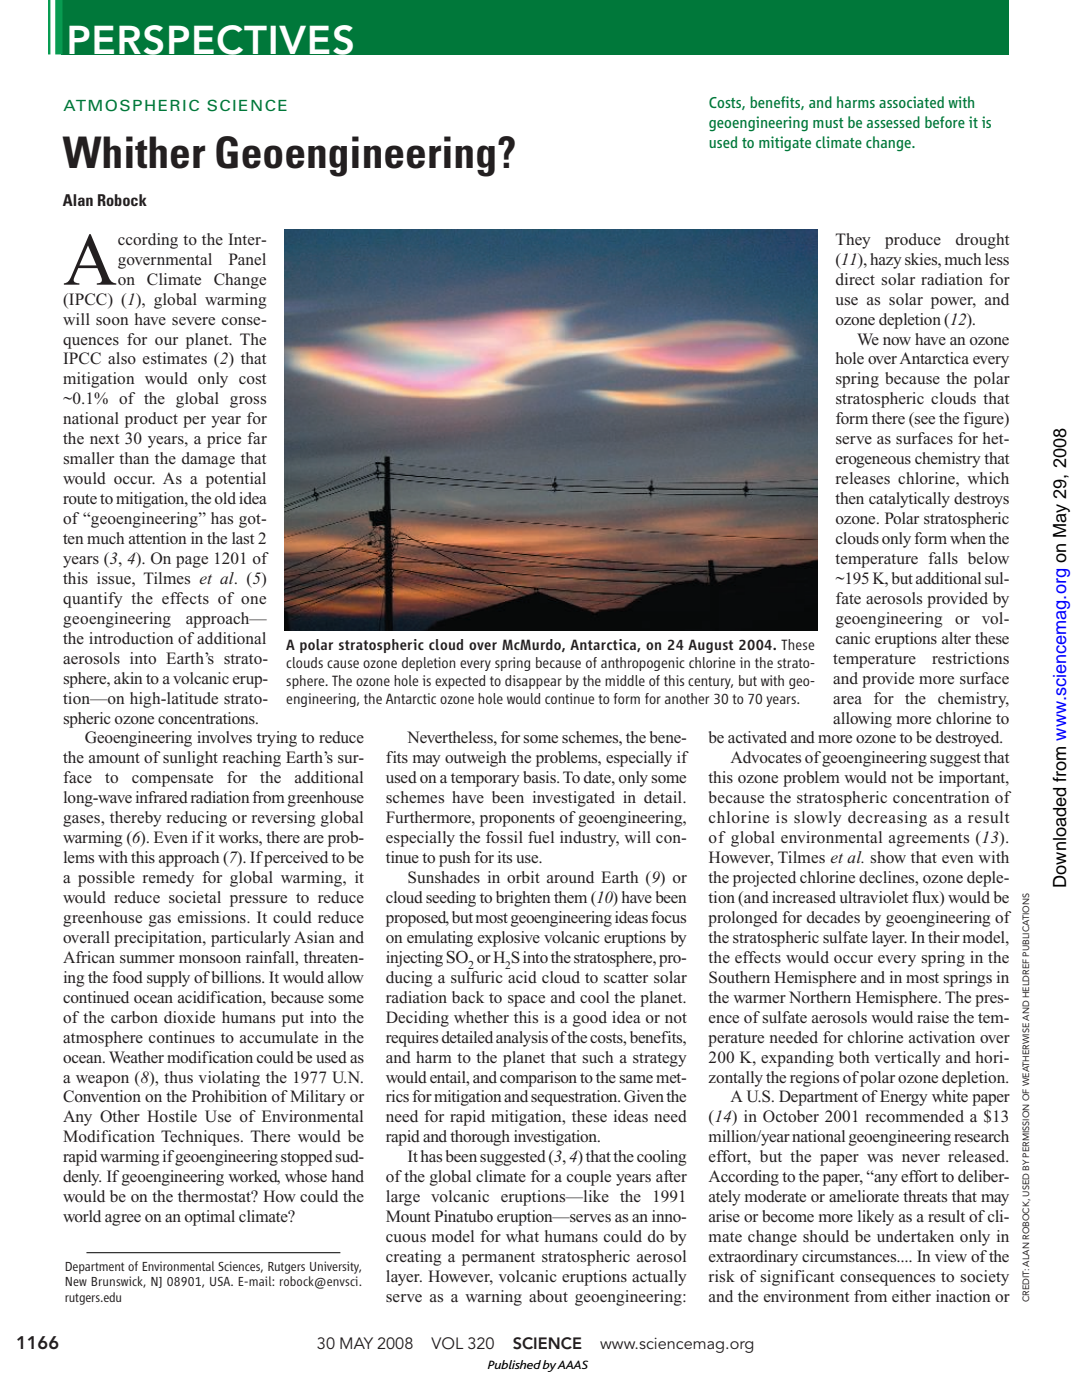 The height and width of the document is (1376, 1077). What do you see at coordinates (785, 143) in the document?
I see `mitigate` at bounding box center [785, 143].
